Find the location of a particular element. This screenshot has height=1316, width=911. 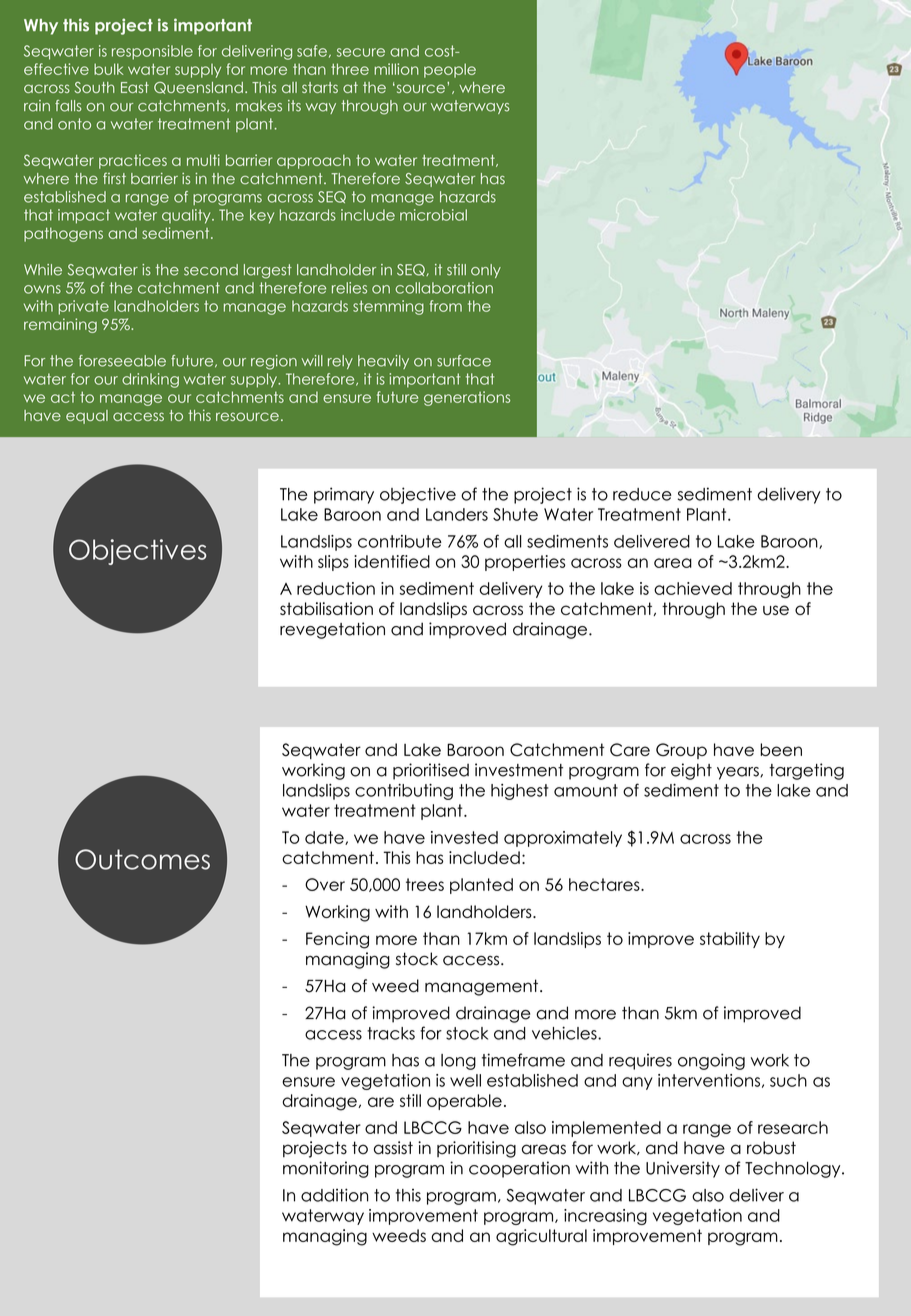

University is located at coordinates (683, 1169).
